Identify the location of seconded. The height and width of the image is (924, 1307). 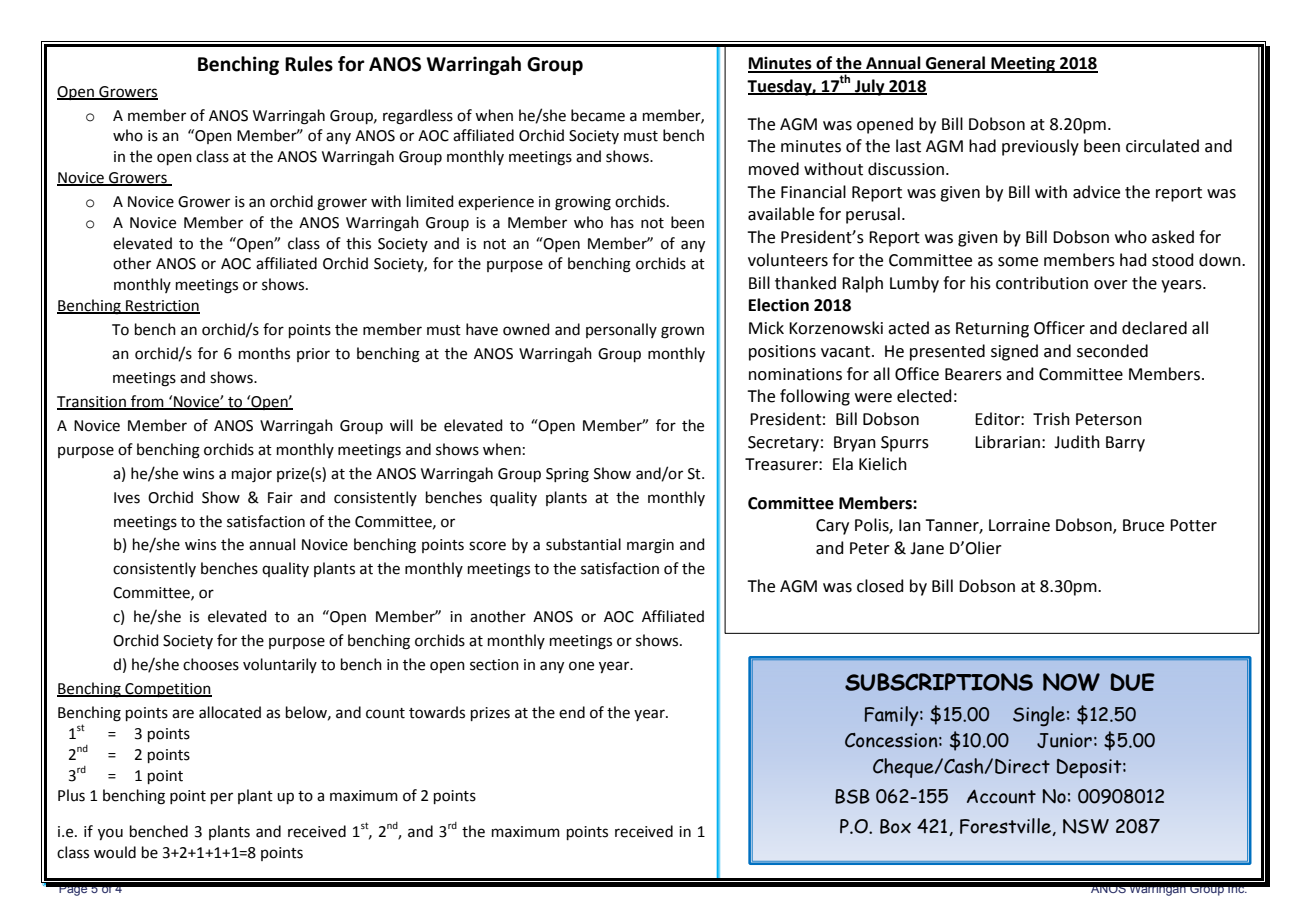
(1112, 351).
